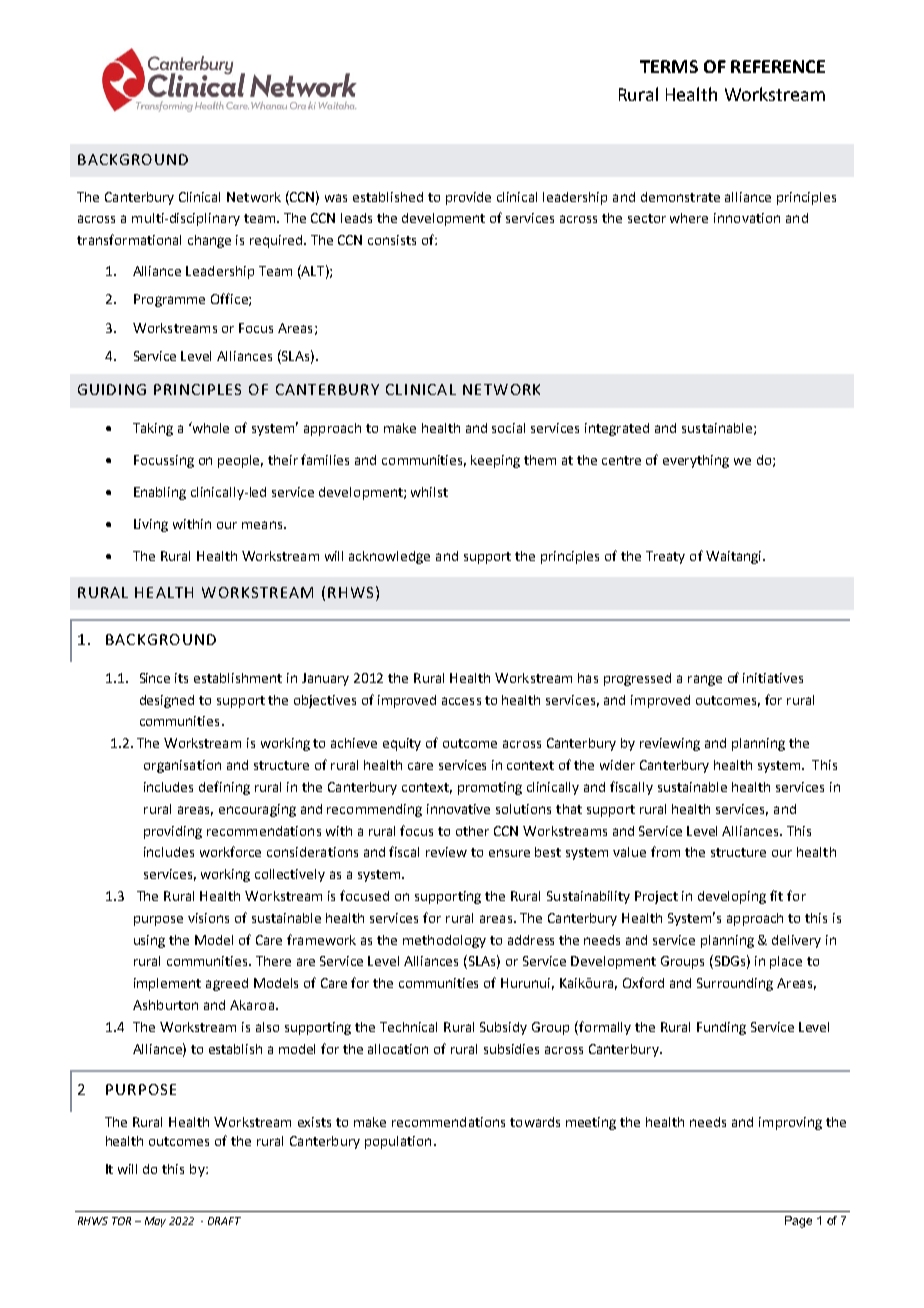 Image resolution: width=924 pixels, height=1308 pixels. Describe the element at coordinates (209, 241) in the screenshot. I see `change` at that location.
